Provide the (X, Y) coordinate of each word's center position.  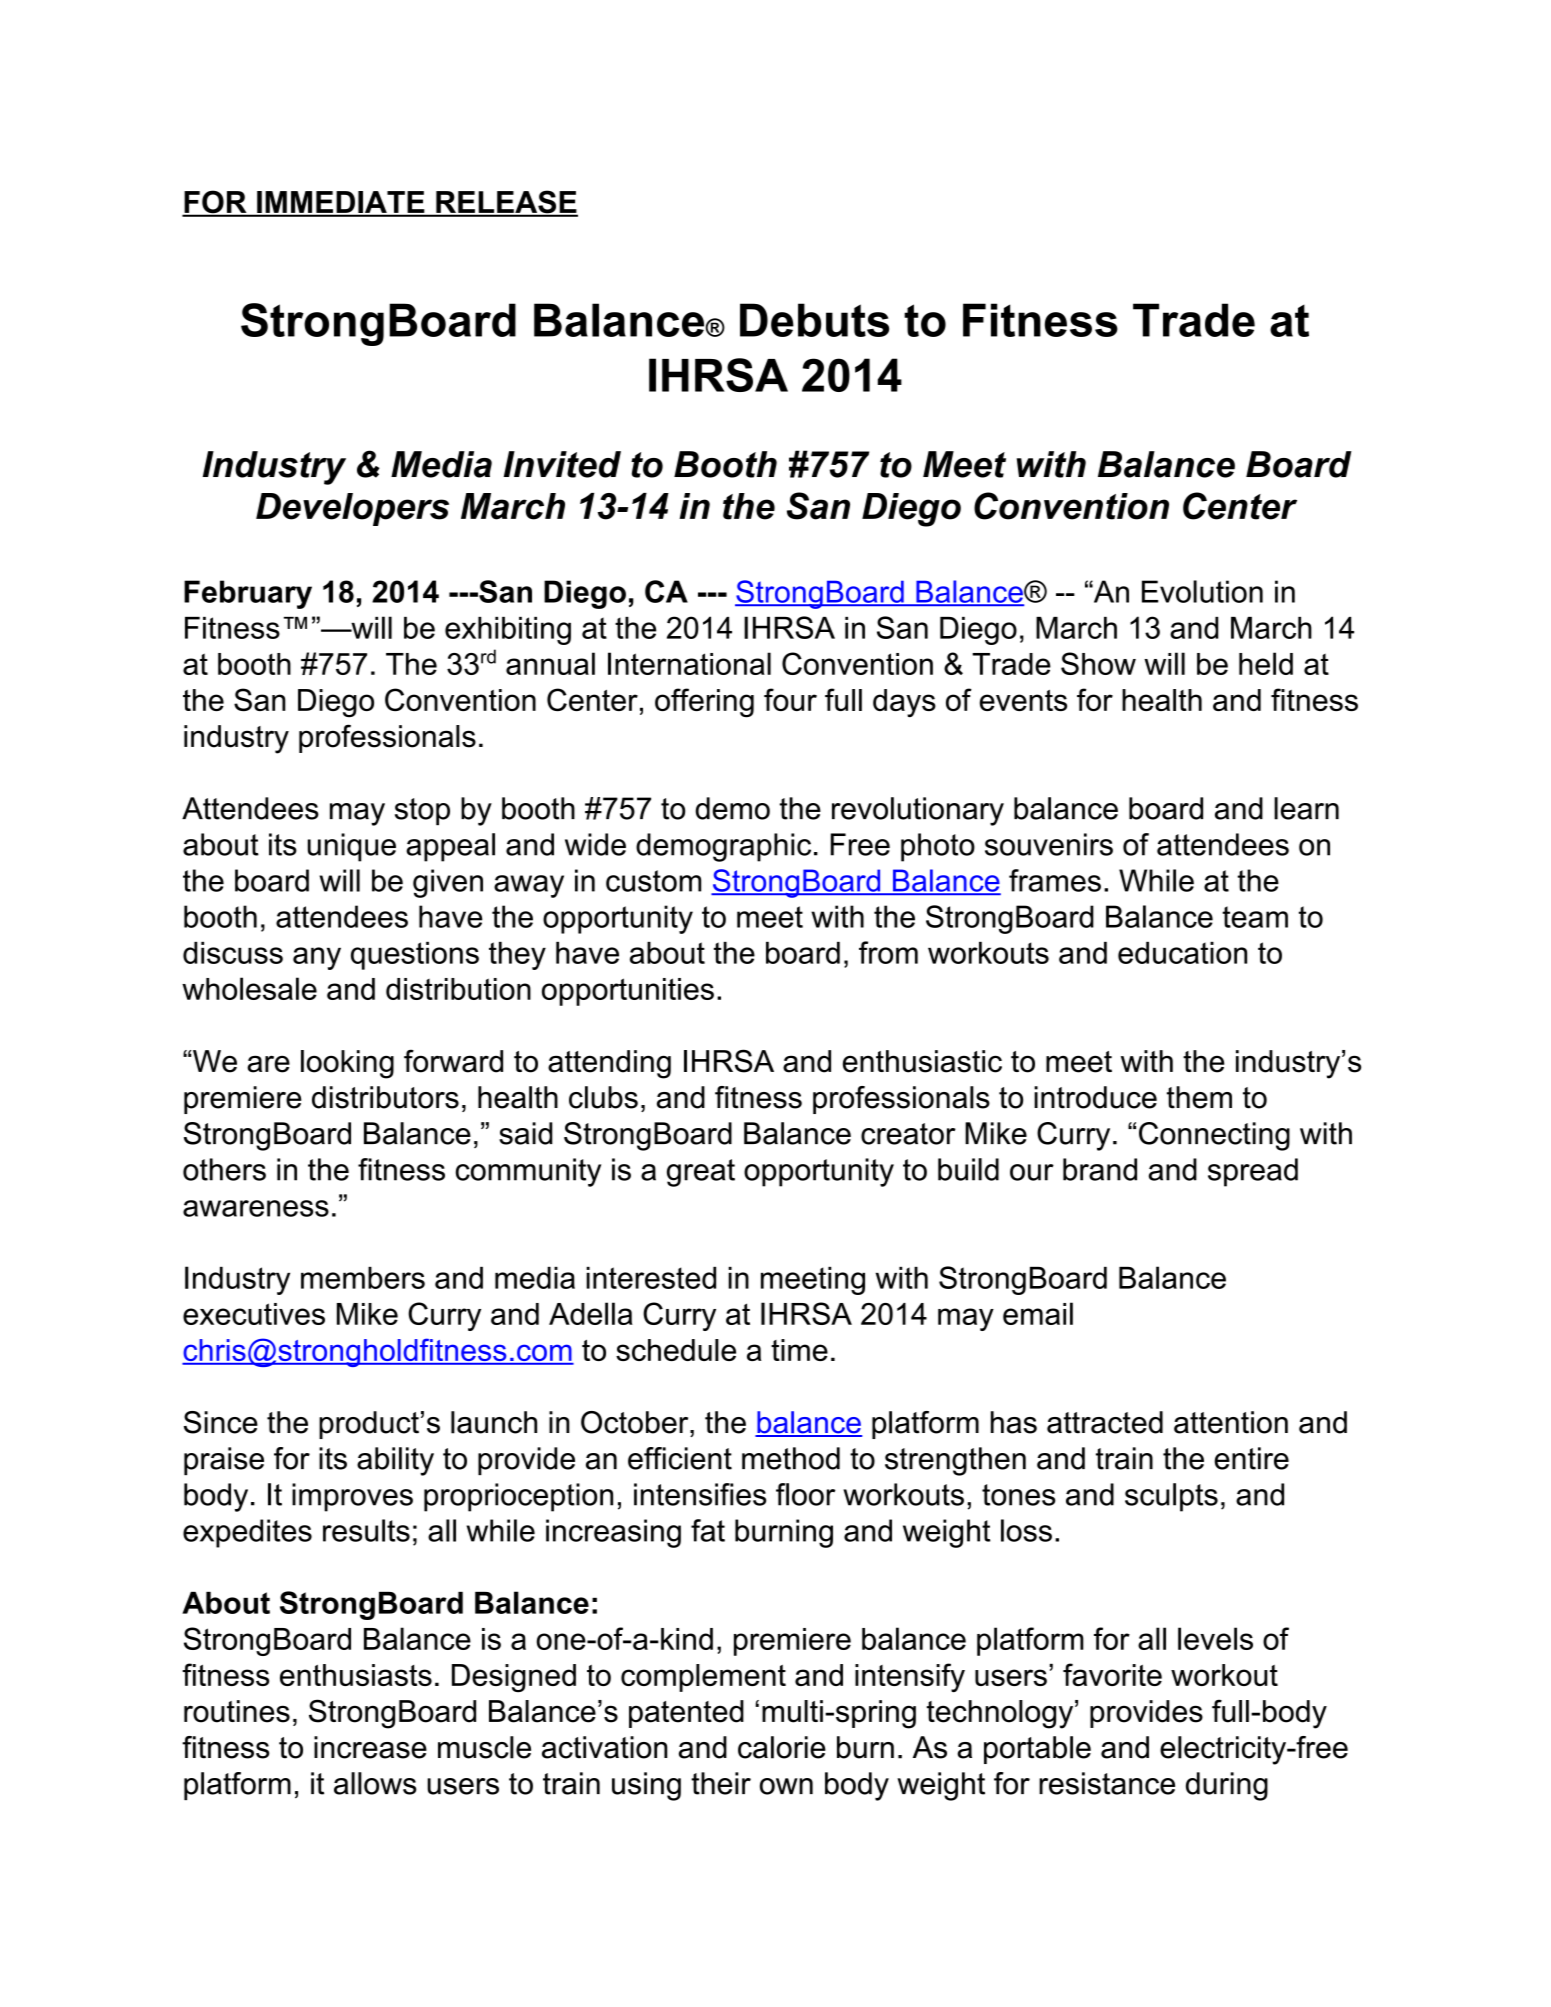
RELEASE (506, 203)
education (1182, 953)
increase (370, 1747)
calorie (782, 1747)
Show (1098, 663)
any (317, 958)
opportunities (628, 992)
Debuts (814, 320)
